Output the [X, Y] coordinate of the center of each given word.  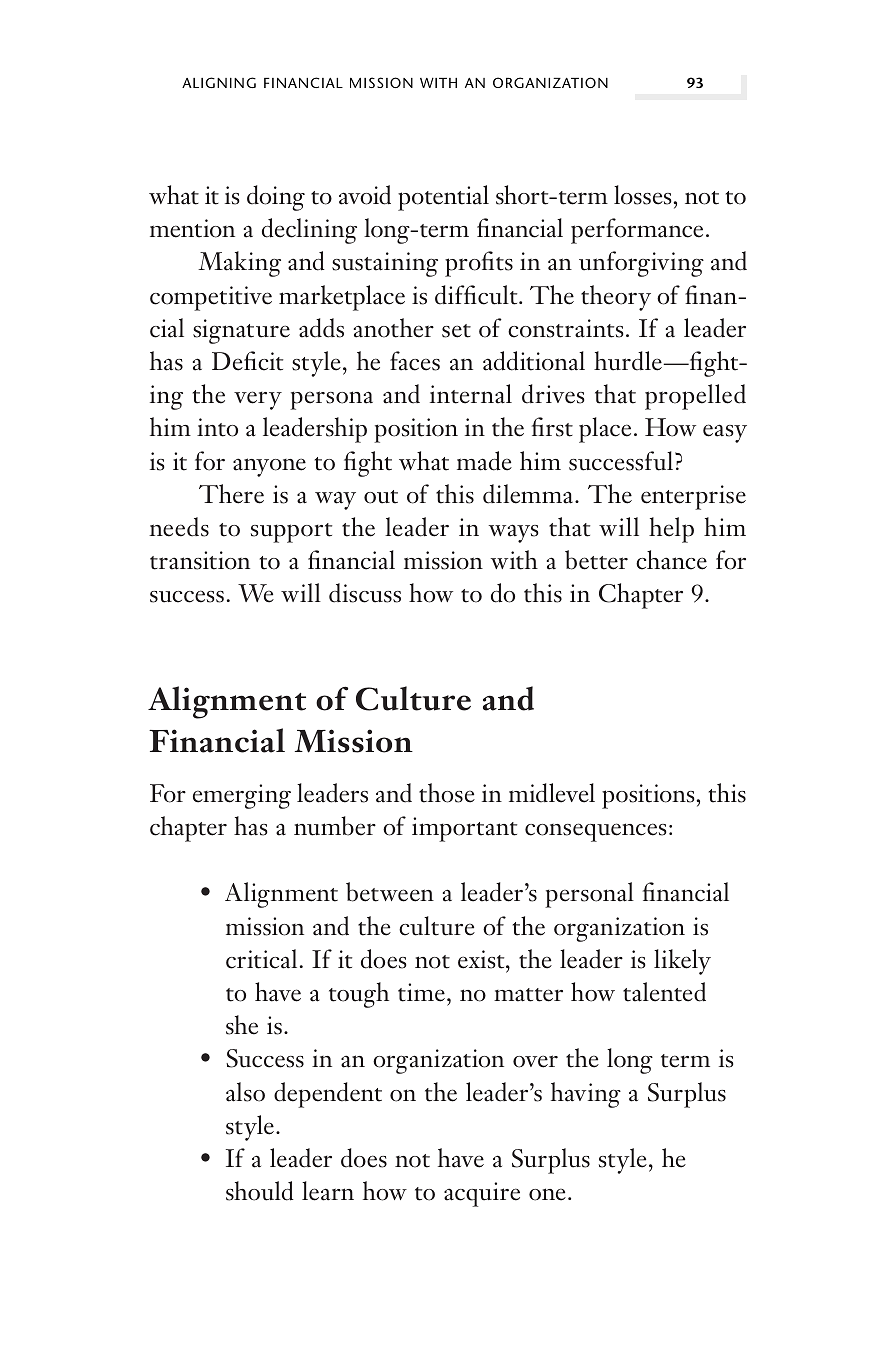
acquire [482, 1194]
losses [642, 195]
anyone [269, 467]
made [484, 461]
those [447, 793]
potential [443, 198]
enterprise [693, 497]
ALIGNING [219, 82]
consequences [595, 832]
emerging [242, 796]
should [260, 1191]
